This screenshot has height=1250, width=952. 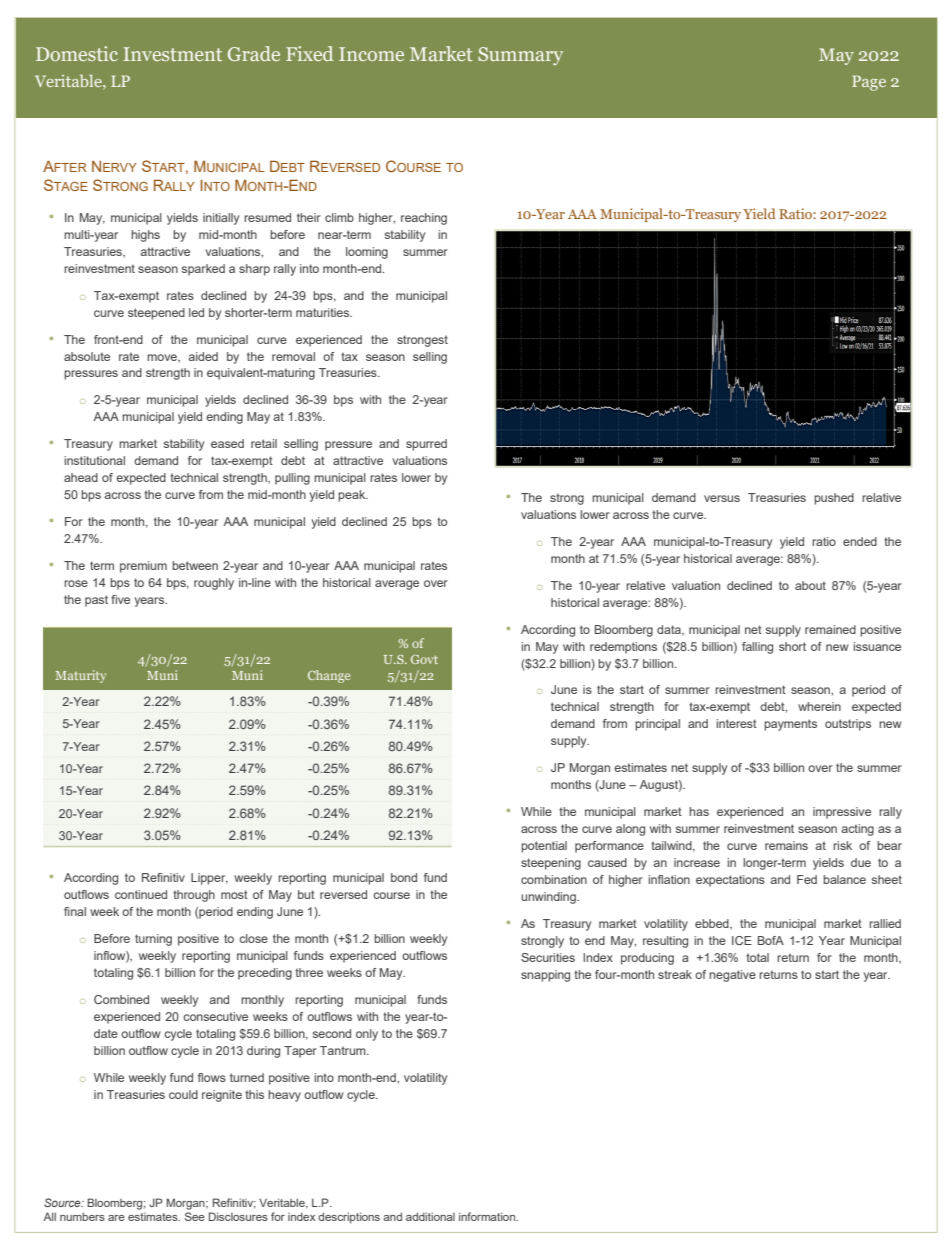 I want to click on aided, so click(x=203, y=356).
